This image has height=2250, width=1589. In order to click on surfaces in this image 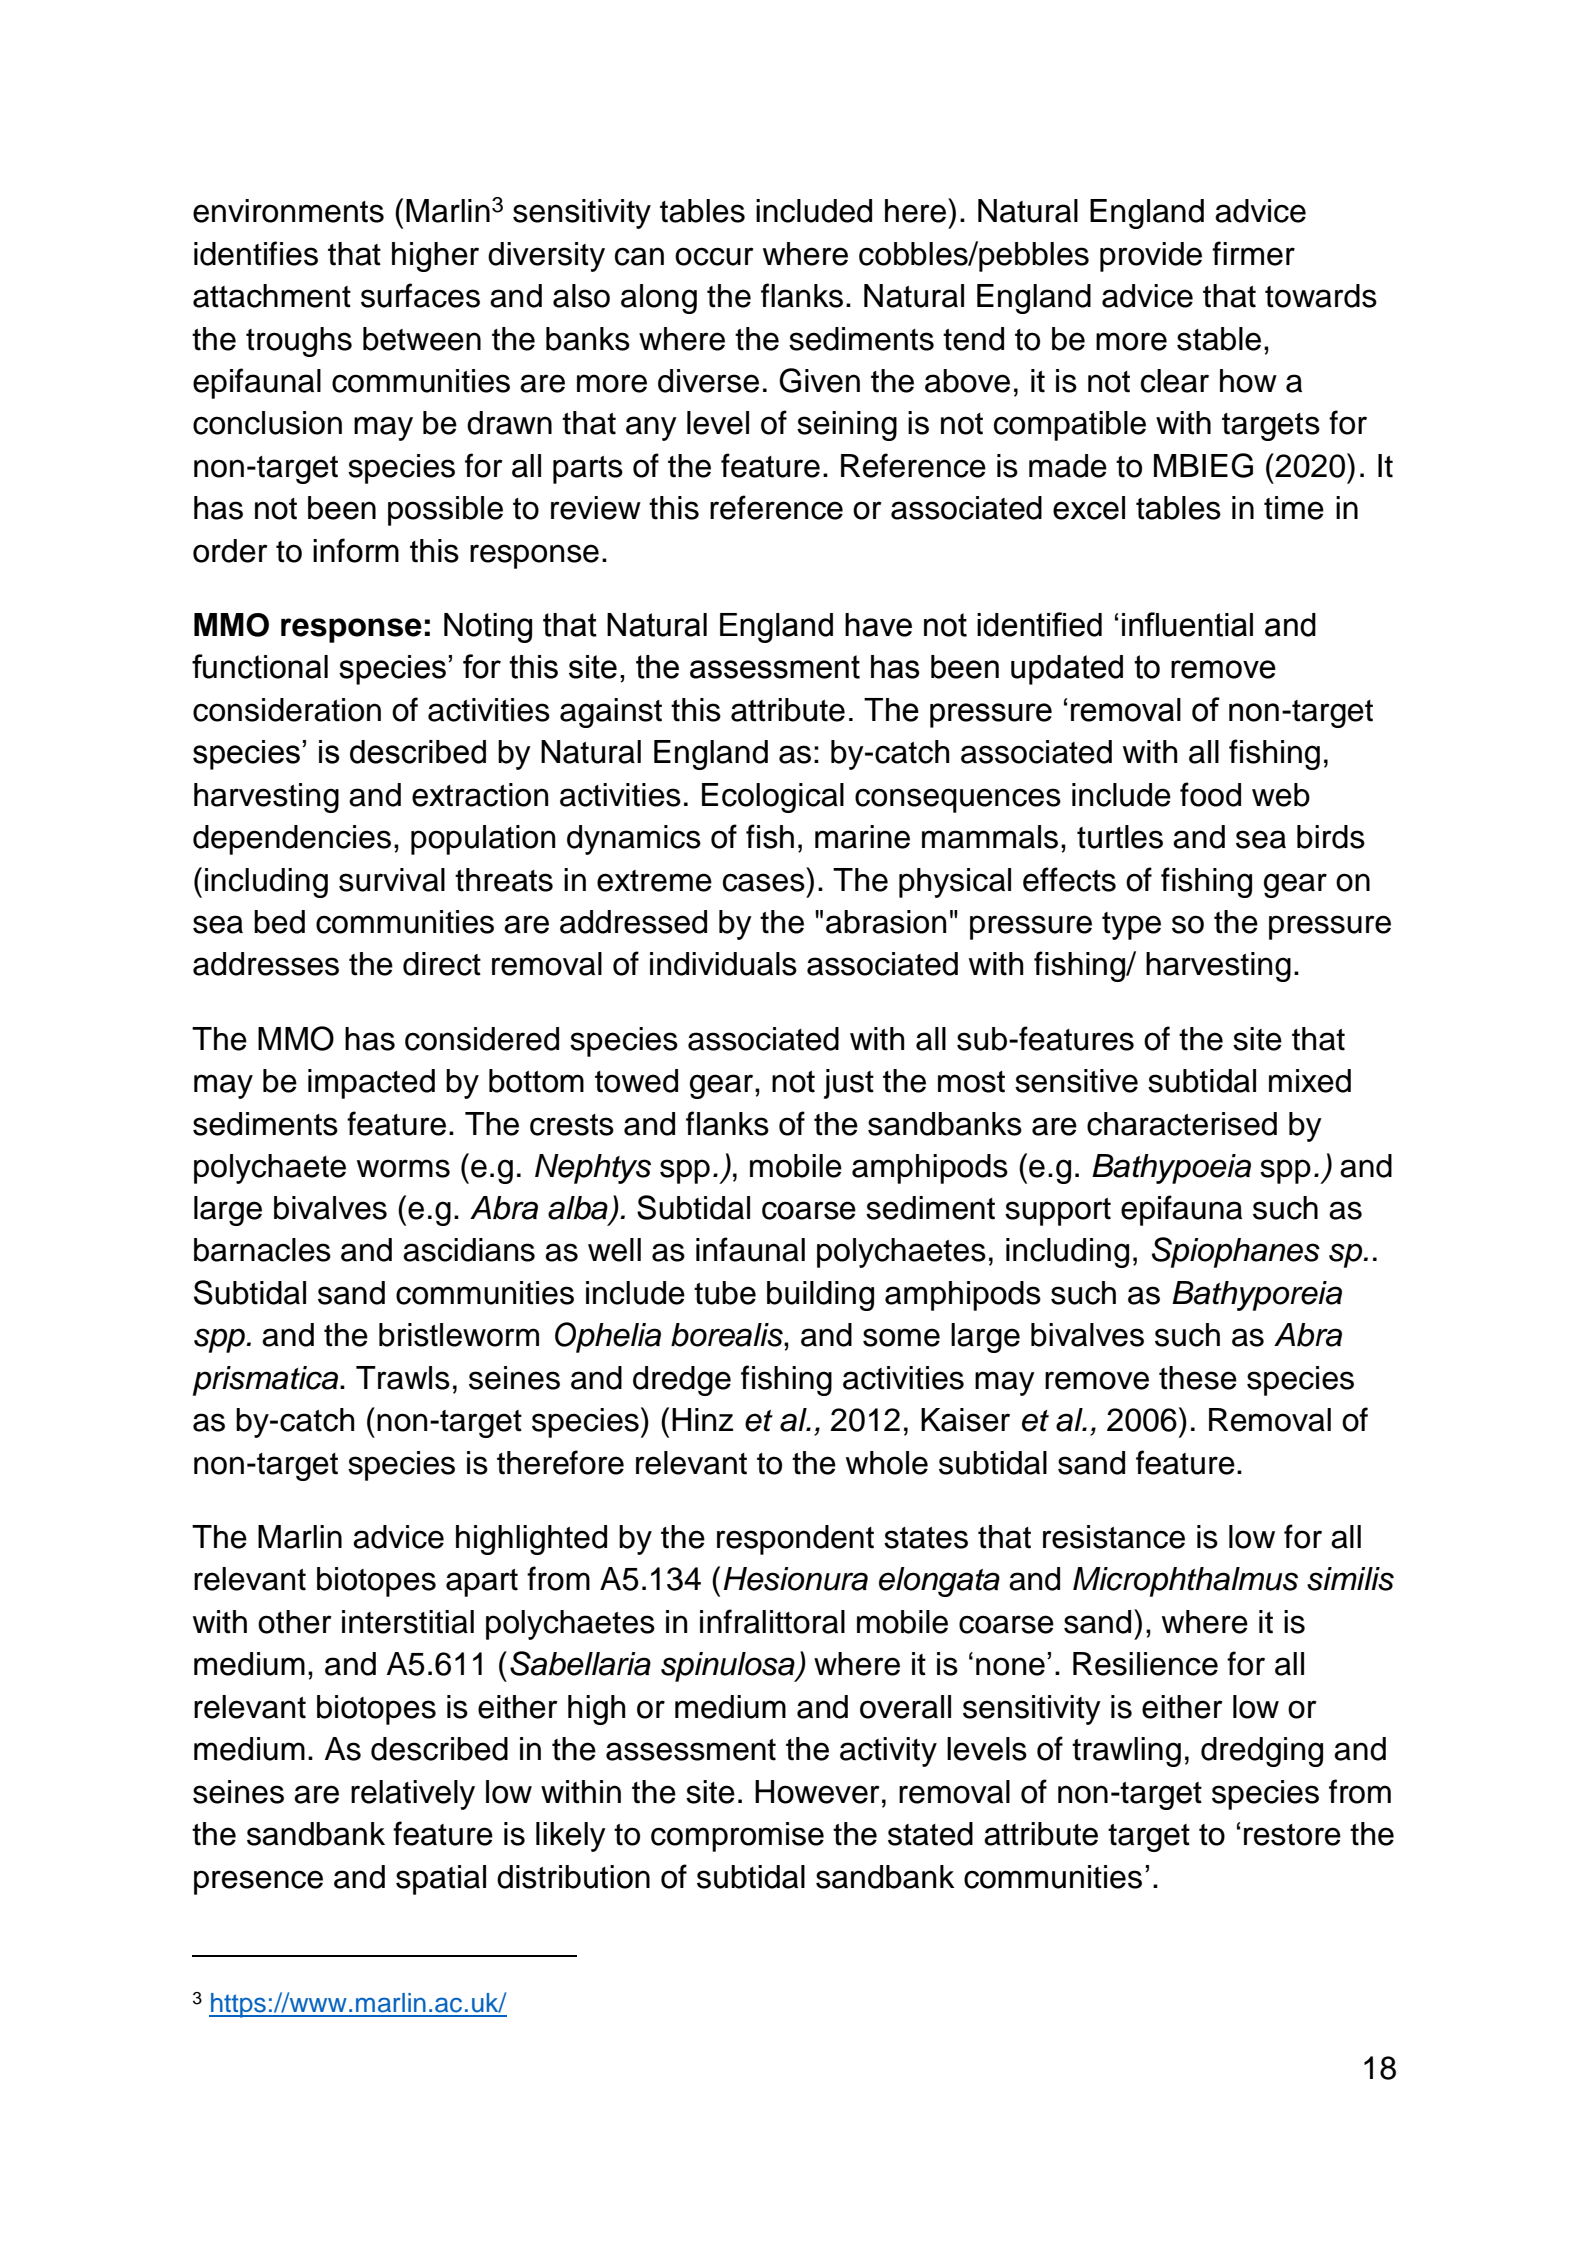, I will do `click(420, 295)`.
